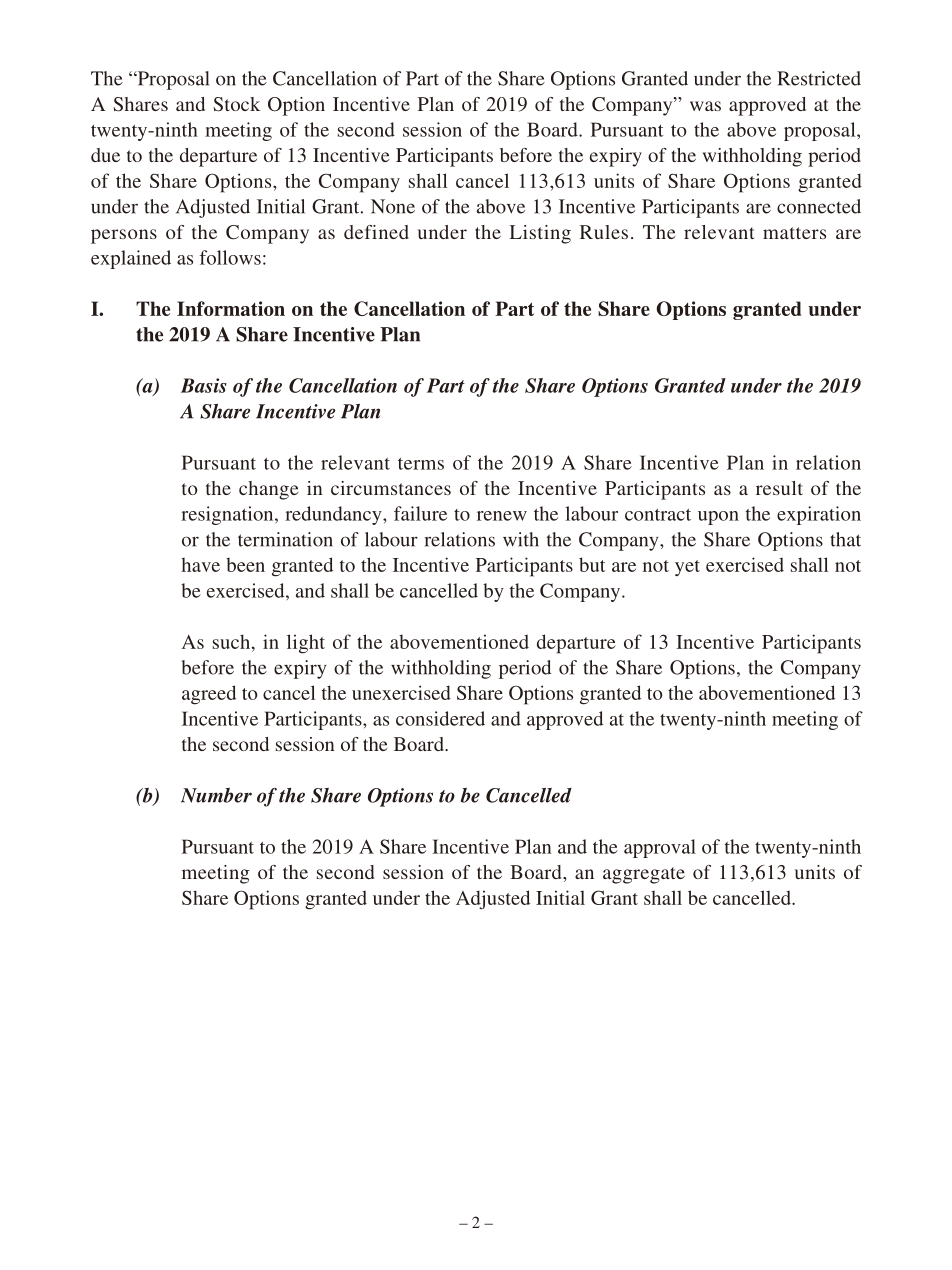 The image size is (952, 1270). What do you see at coordinates (705, 106) in the page?
I see `was` at bounding box center [705, 106].
